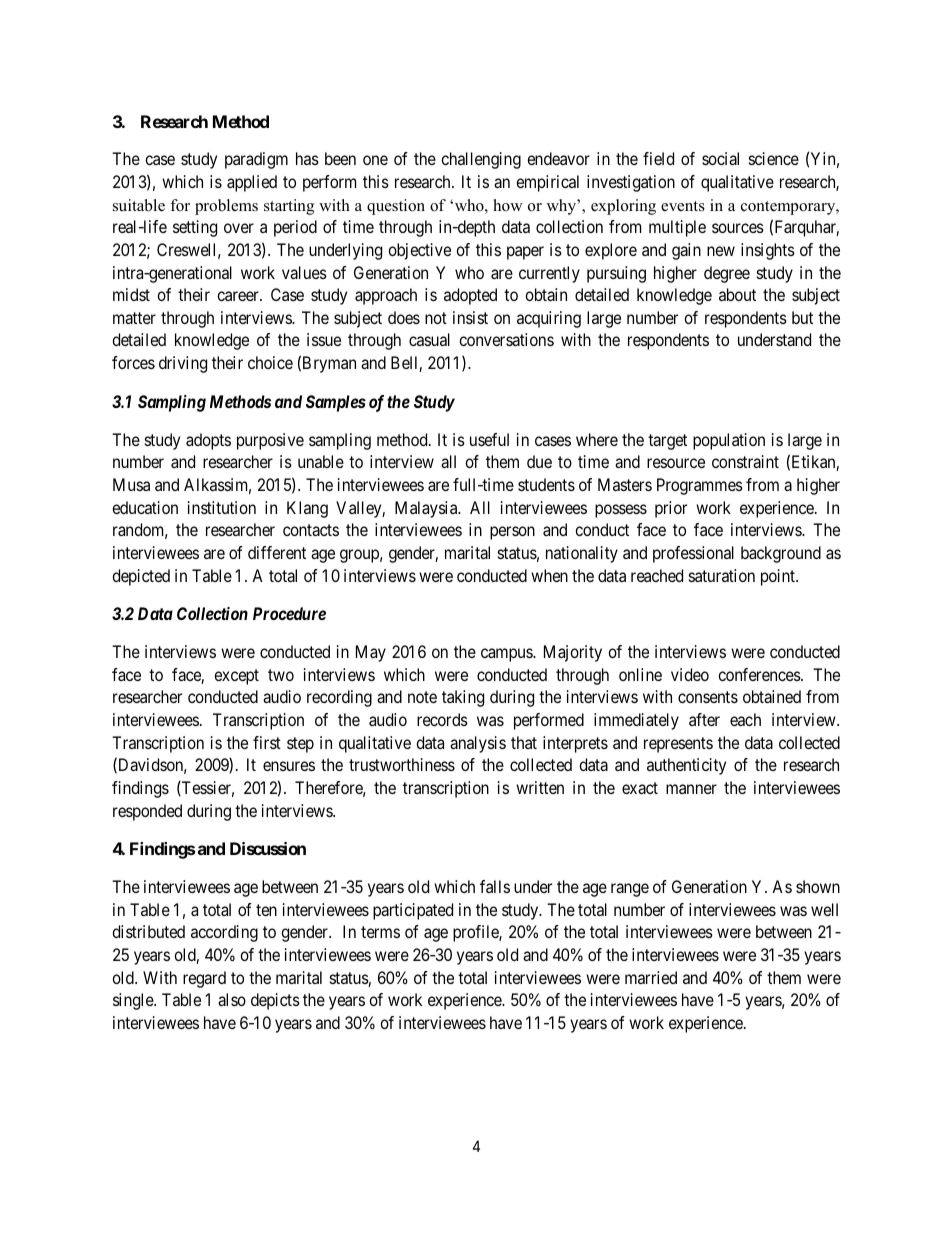  Describe the element at coordinates (252, 183) in the screenshot. I see `applied` at that location.
